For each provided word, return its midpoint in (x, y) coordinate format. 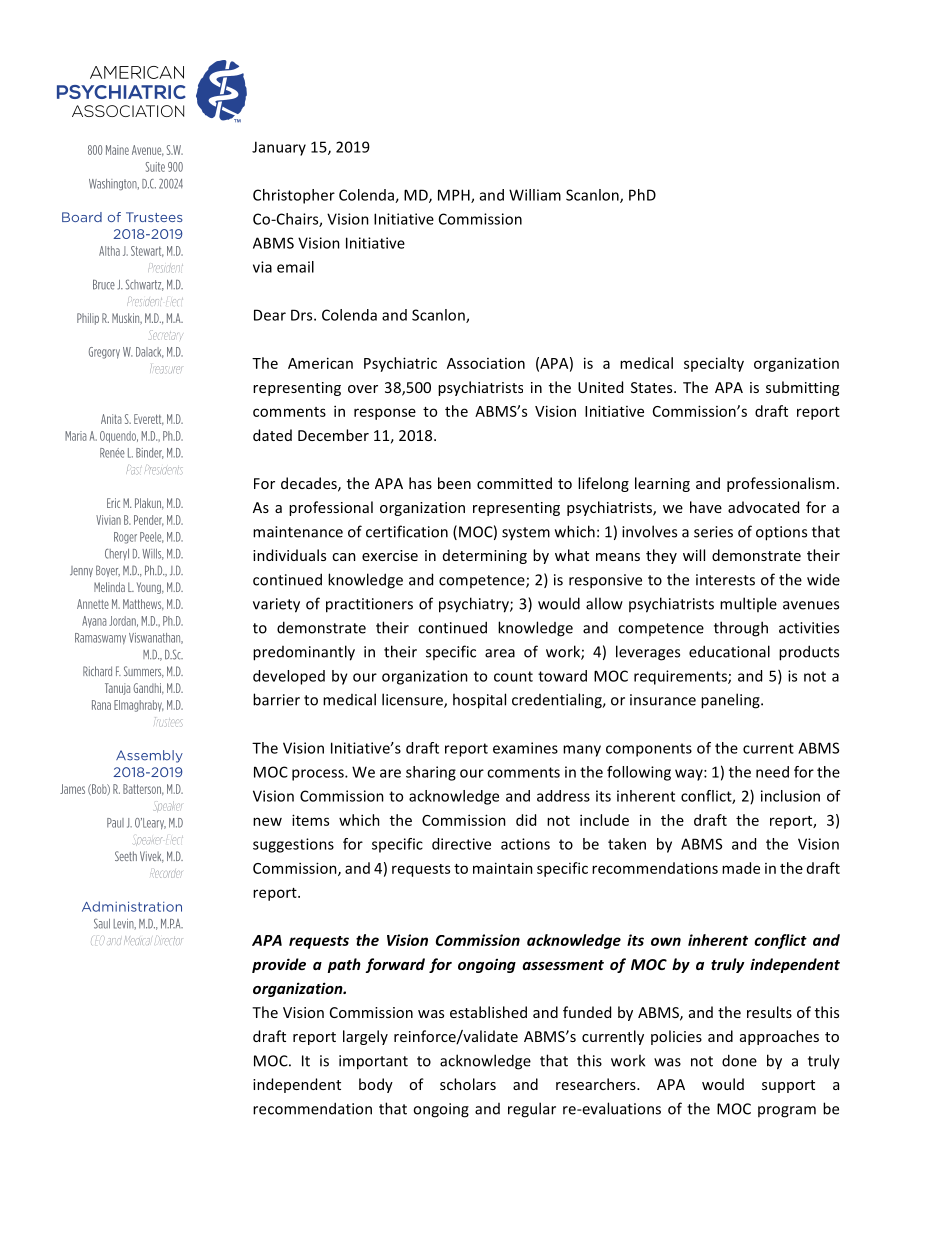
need (772, 772)
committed (514, 483)
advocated (763, 507)
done (739, 1060)
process (319, 775)
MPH (455, 196)
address (563, 796)
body (376, 1085)
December (333, 435)
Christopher (294, 196)
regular (532, 1110)
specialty (714, 364)
